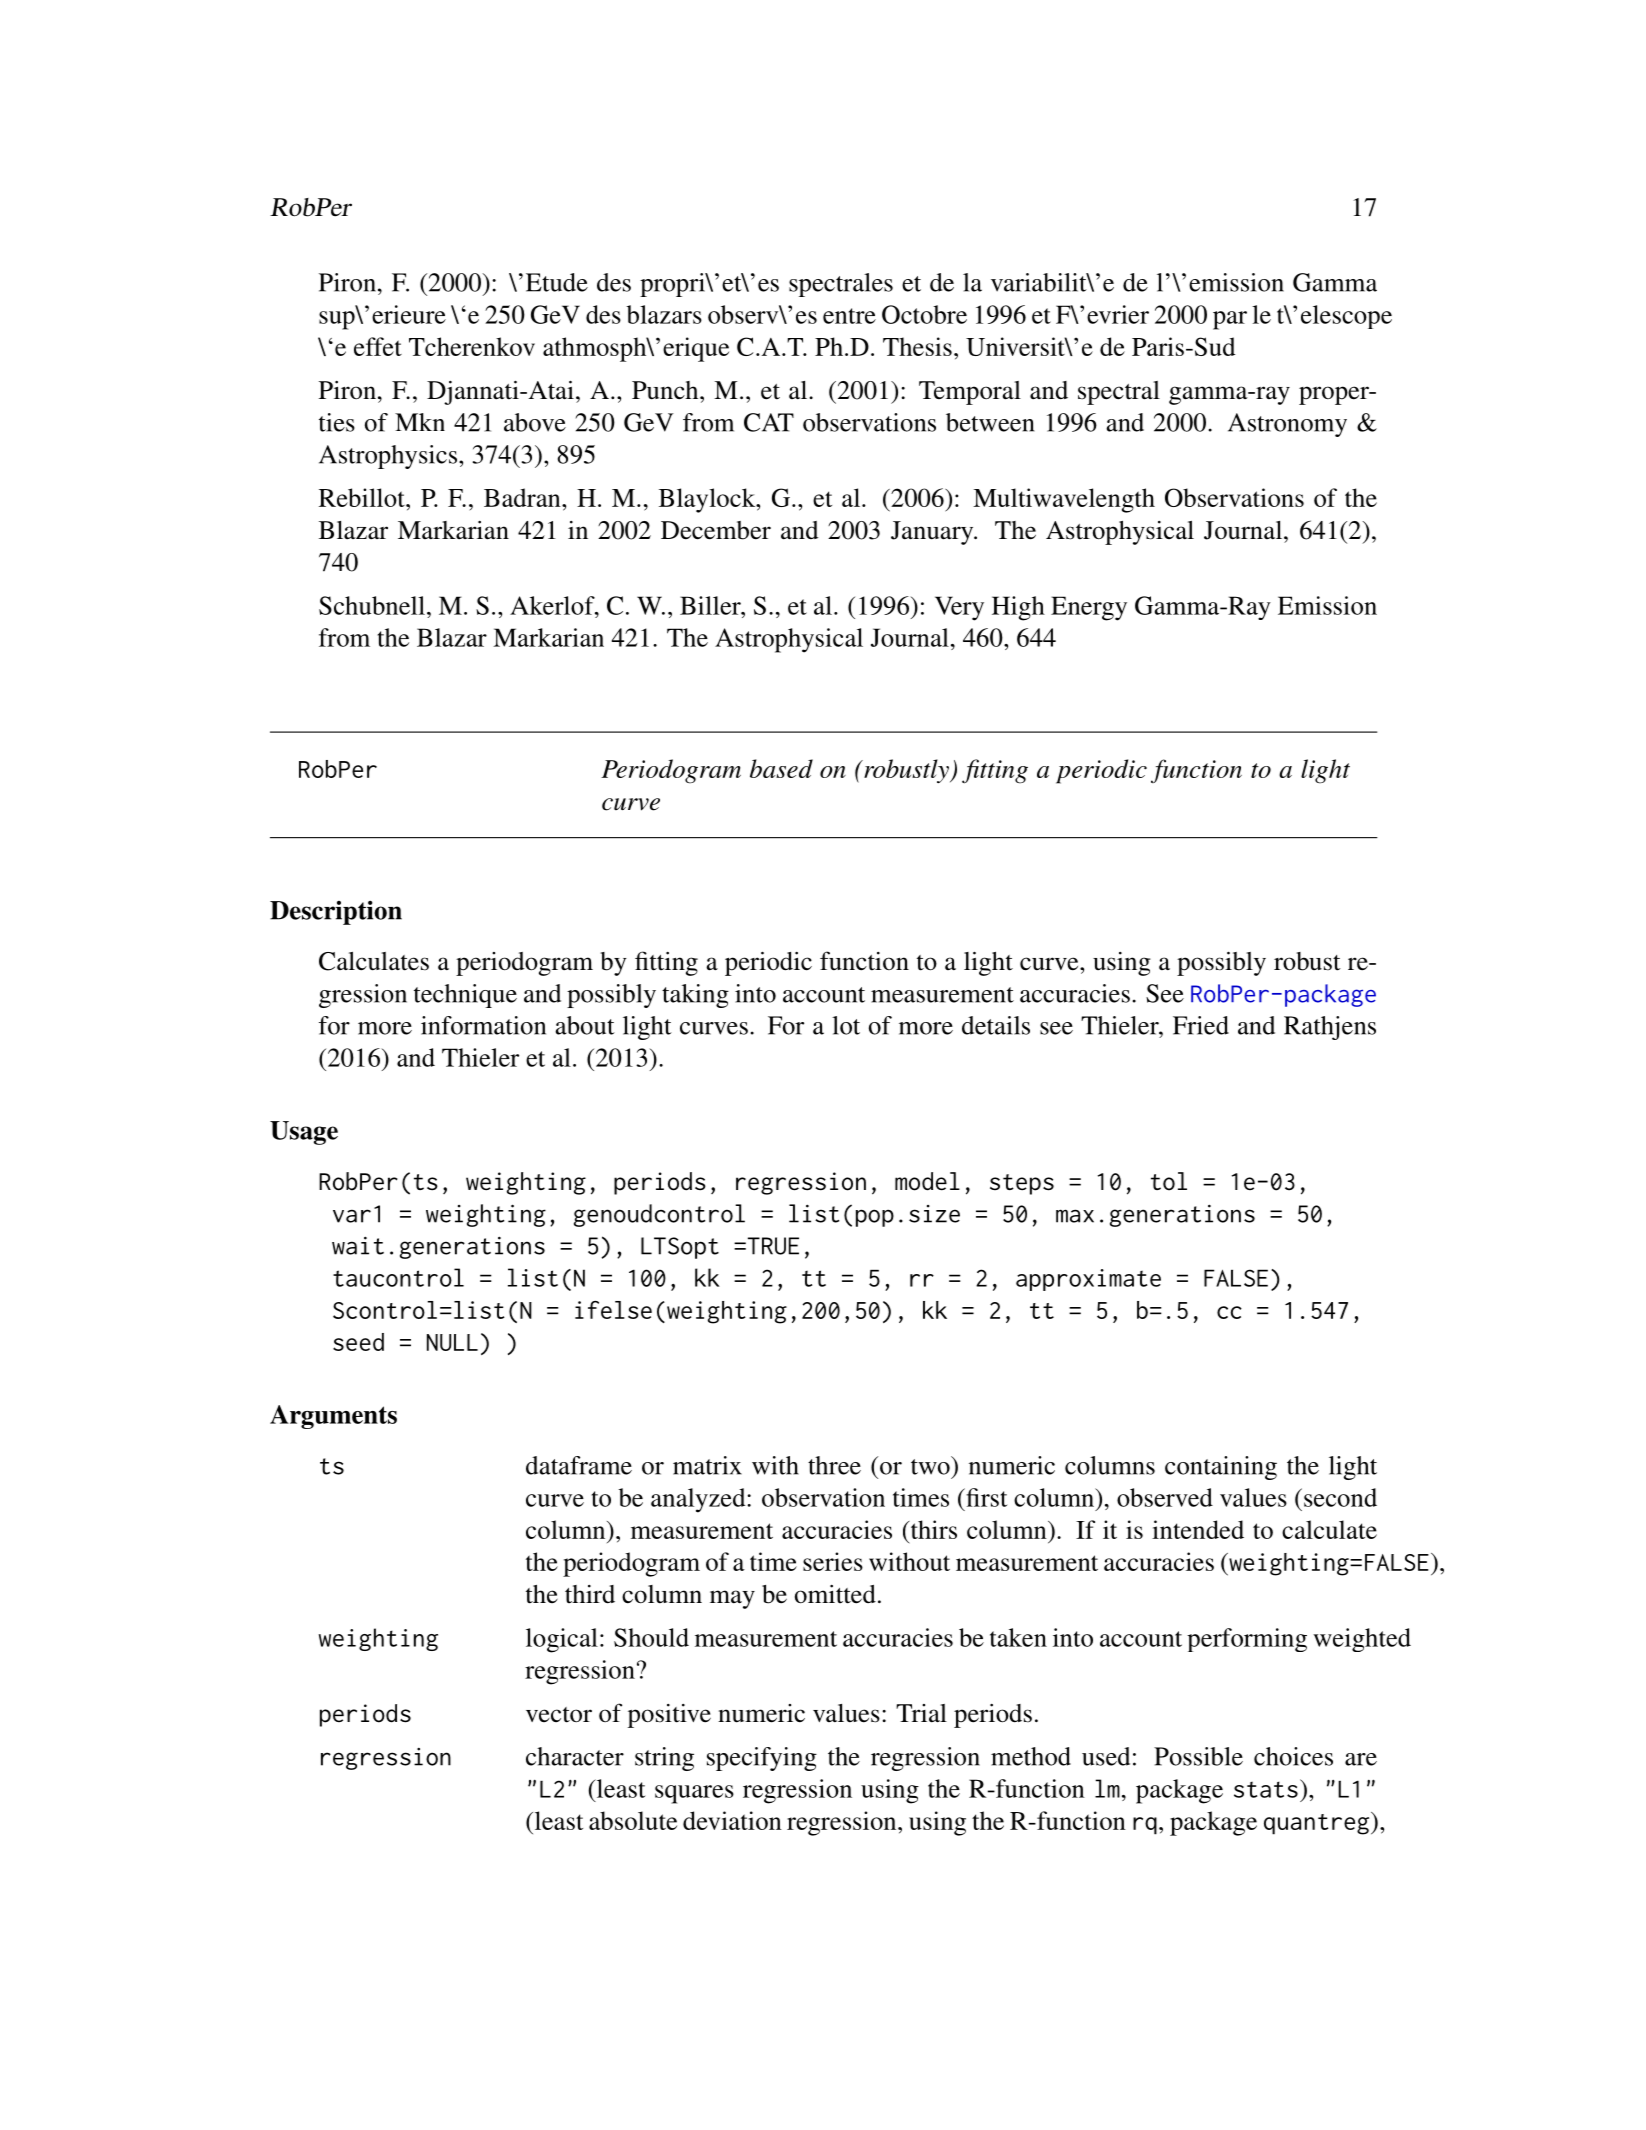 The image size is (1646, 2130). What do you see at coordinates (1287, 425) in the image?
I see `Astronomy` at bounding box center [1287, 425].
